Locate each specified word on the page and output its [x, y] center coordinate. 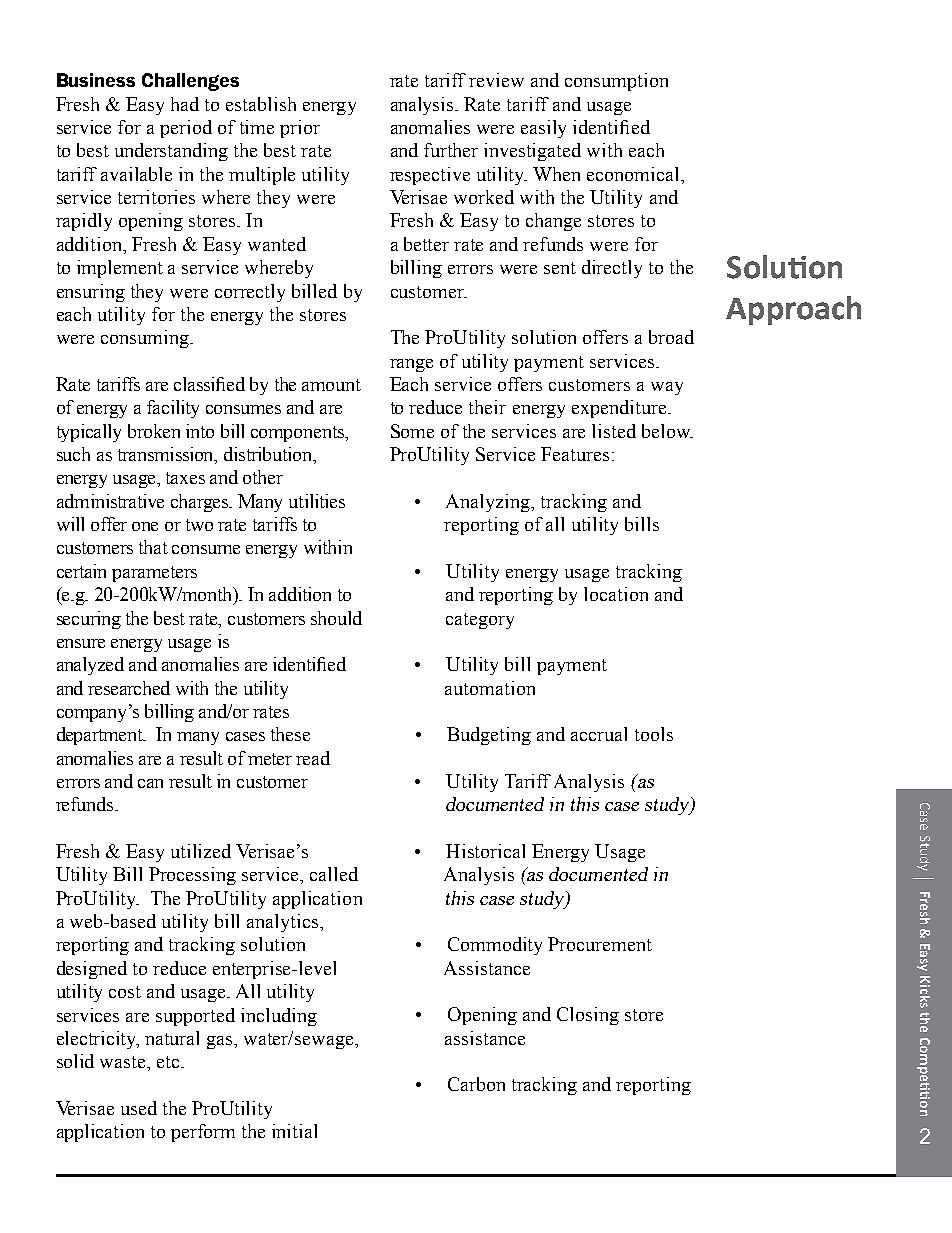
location [616, 594]
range [411, 365]
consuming [146, 339]
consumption [616, 82]
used [139, 1108]
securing [89, 620]
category [480, 621]
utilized [201, 851]
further [451, 150]
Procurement [600, 944]
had [185, 104]
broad [671, 337]
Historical [485, 851]
